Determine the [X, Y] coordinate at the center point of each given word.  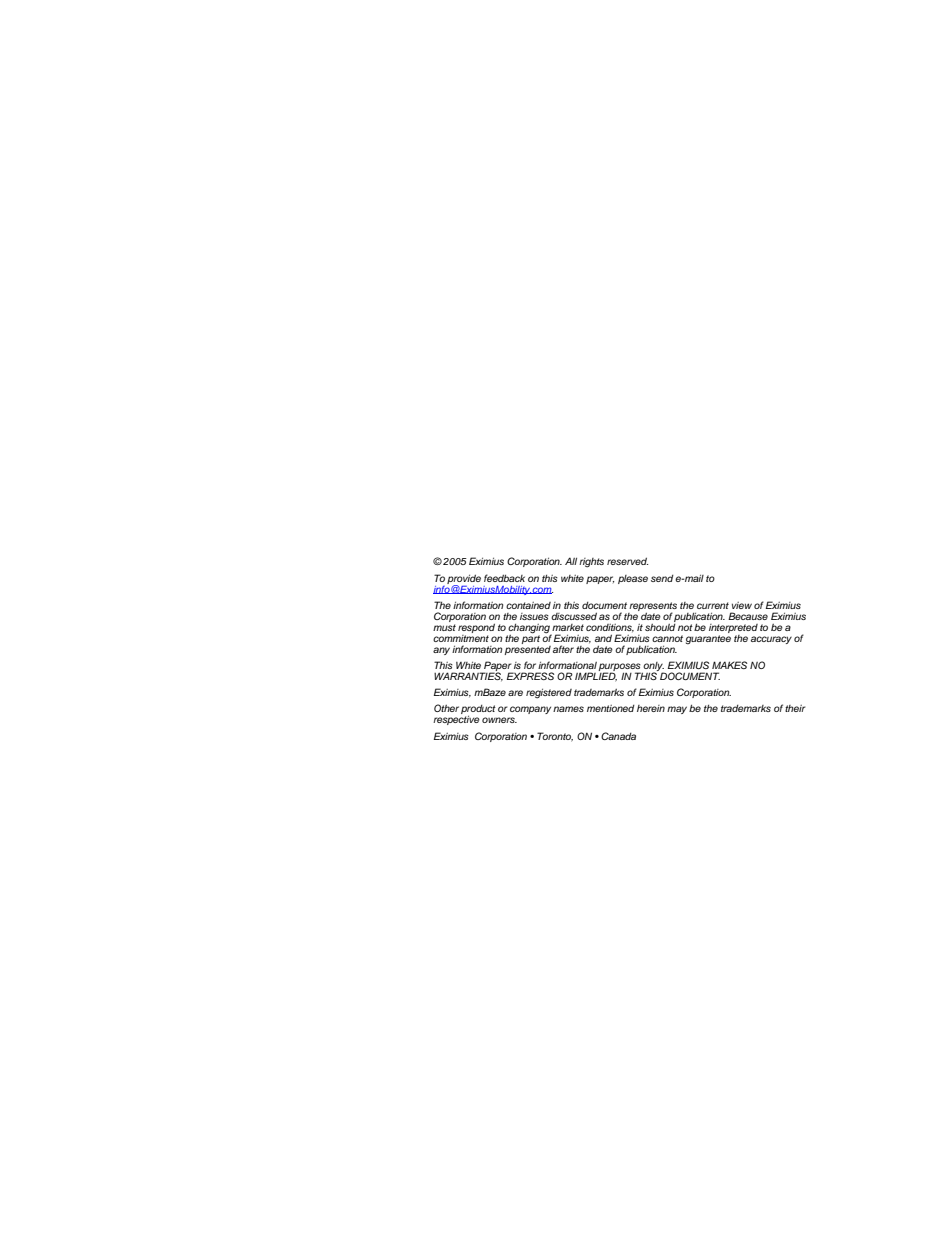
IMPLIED [596, 676]
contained [528, 605]
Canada [618, 736]
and [603, 638]
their [795, 708]
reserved [627, 561]
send [662, 578]
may [677, 710]
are [515, 693]
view [742, 605]
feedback [504, 578]
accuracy [771, 640]
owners [499, 720]
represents [653, 607]
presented [528, 649]
